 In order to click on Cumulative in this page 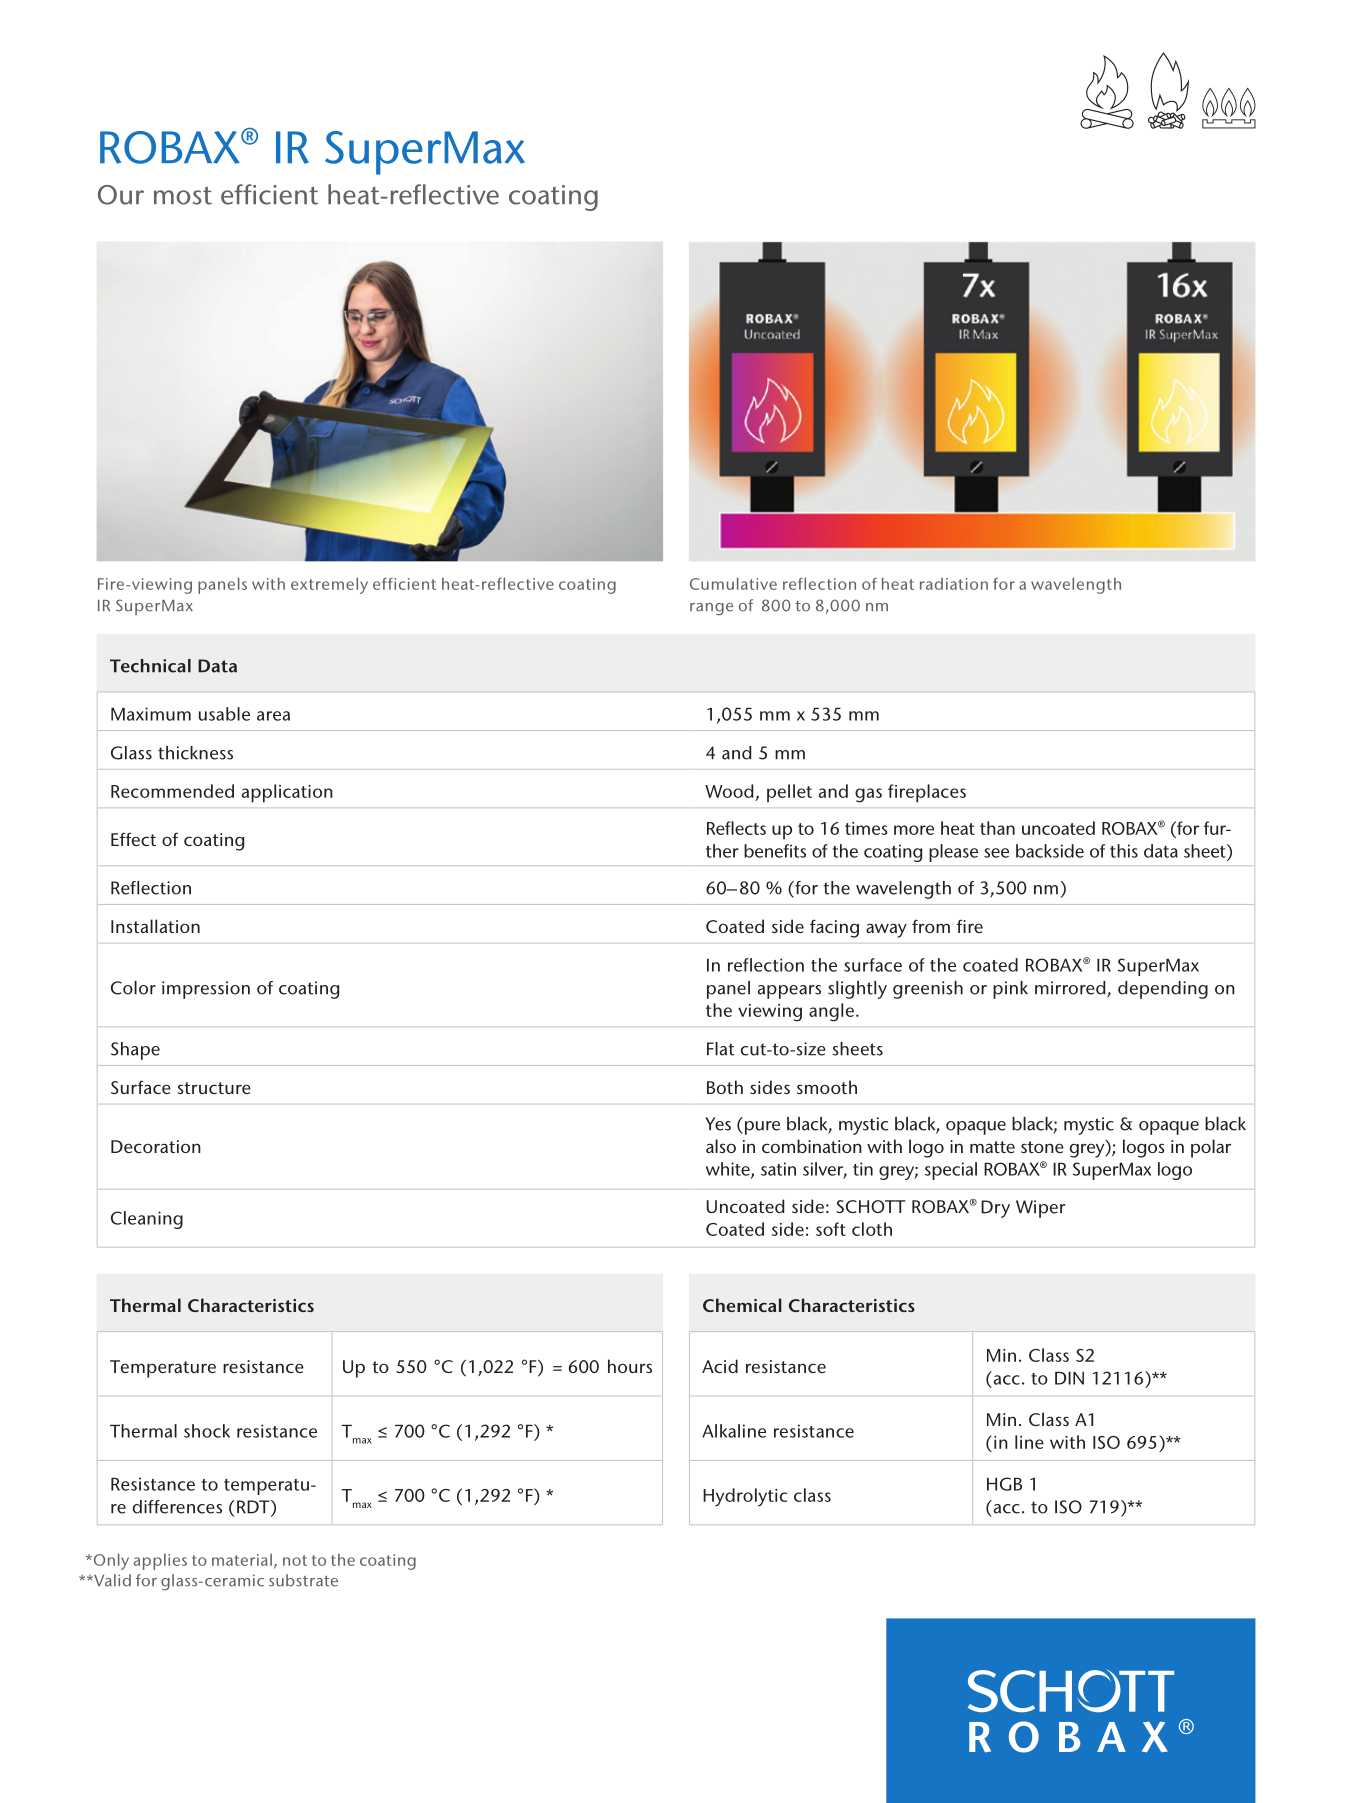, I will do `click(733, 583)`.
